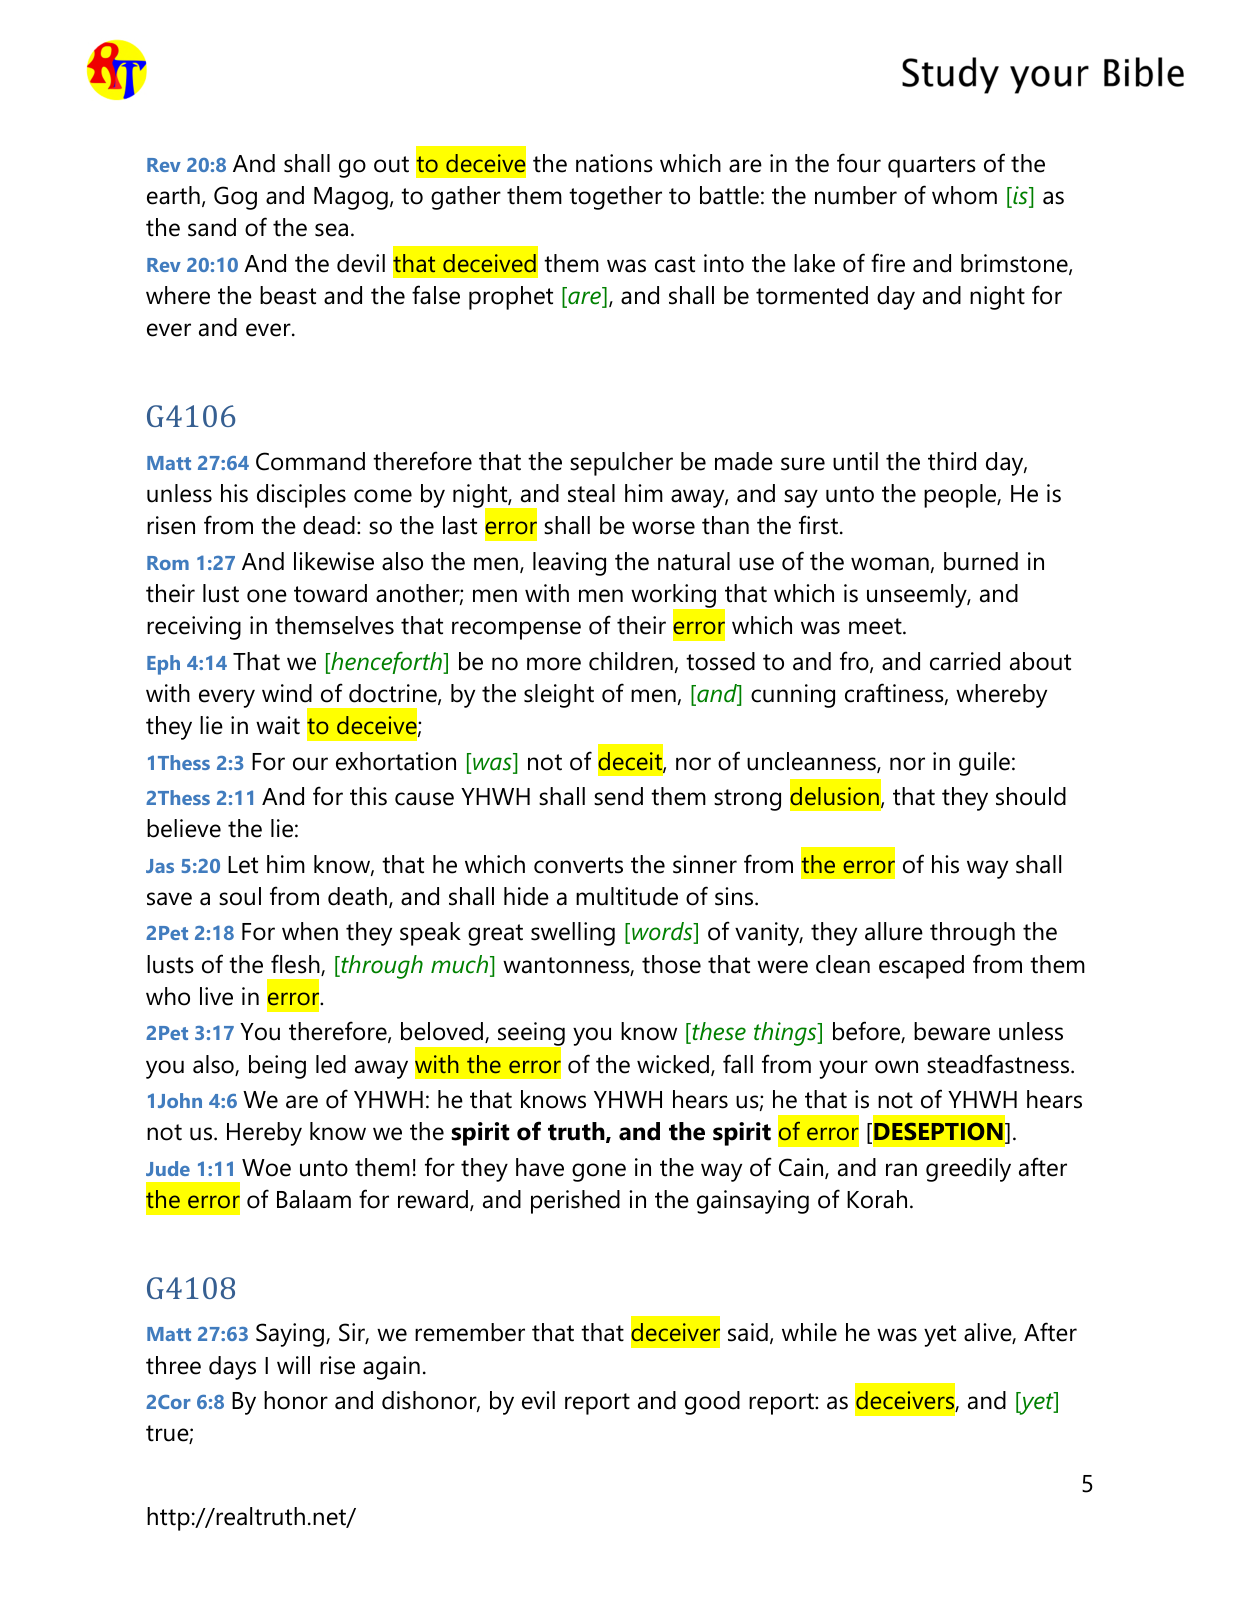 The height and width of the screenshot is (1604, 1240). What do you see at coordinates (712, 1403) in the screenshot?
I see `good` at bounding box center [712, 1403].
